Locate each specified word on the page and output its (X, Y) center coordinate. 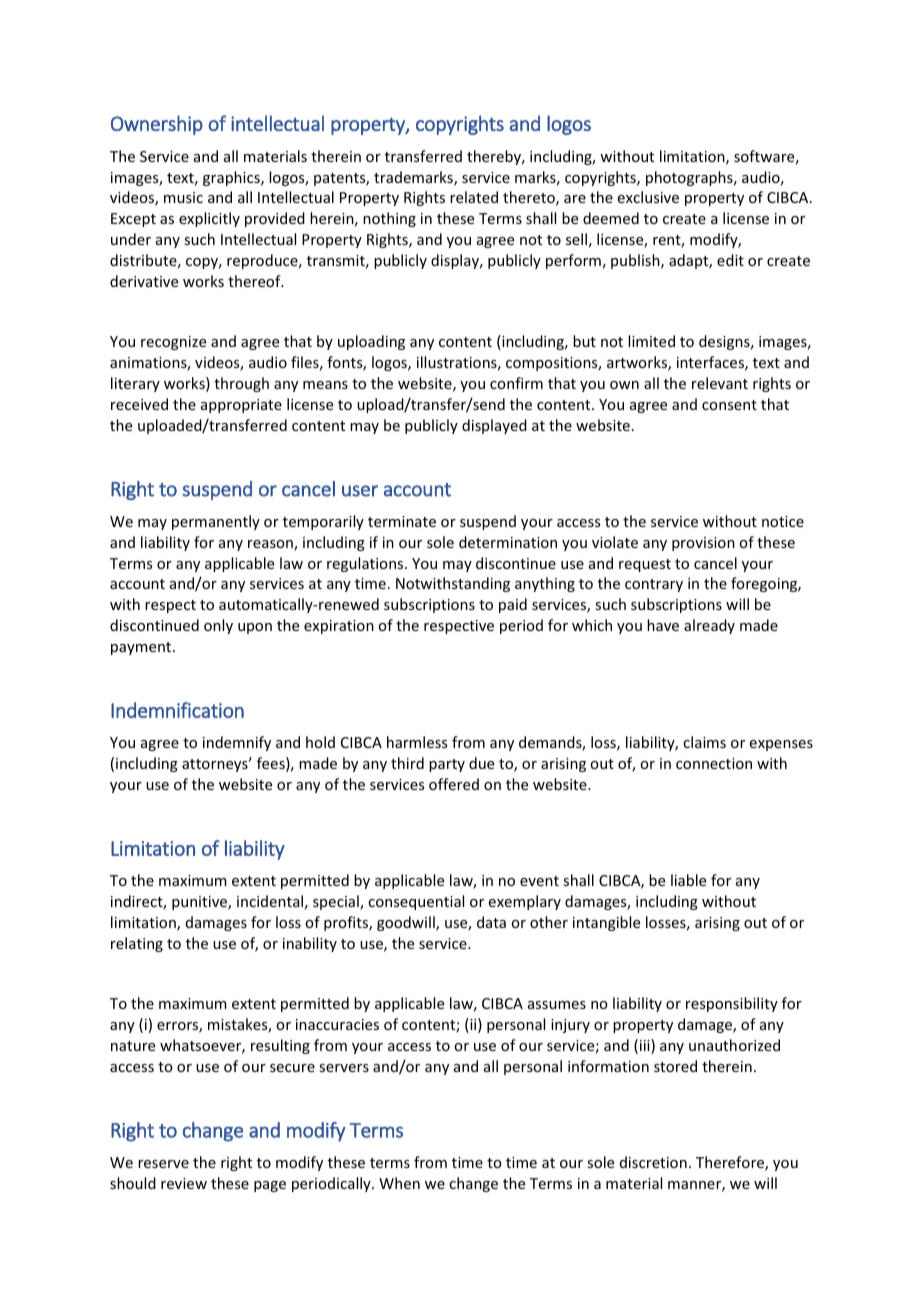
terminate (402, 521)
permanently (216, 522)
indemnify (237, 743)
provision (703, 544)
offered (454, 784)
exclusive (648, 197)
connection (714, 763)
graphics (232, 178)
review (184, 1183)
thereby (495, 157)
